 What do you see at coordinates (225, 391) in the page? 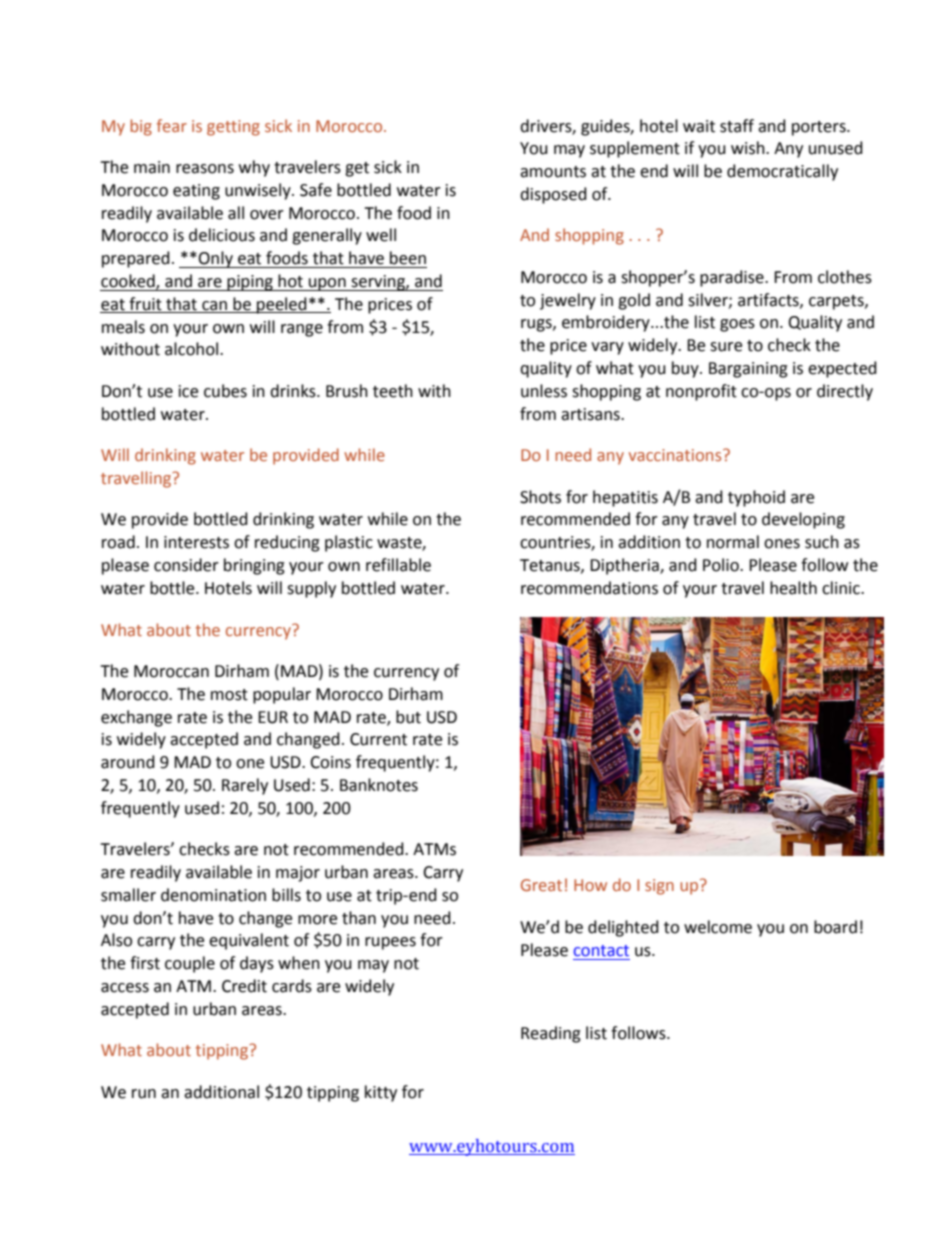
I see `cubes` at bounding box center [225, 391].
